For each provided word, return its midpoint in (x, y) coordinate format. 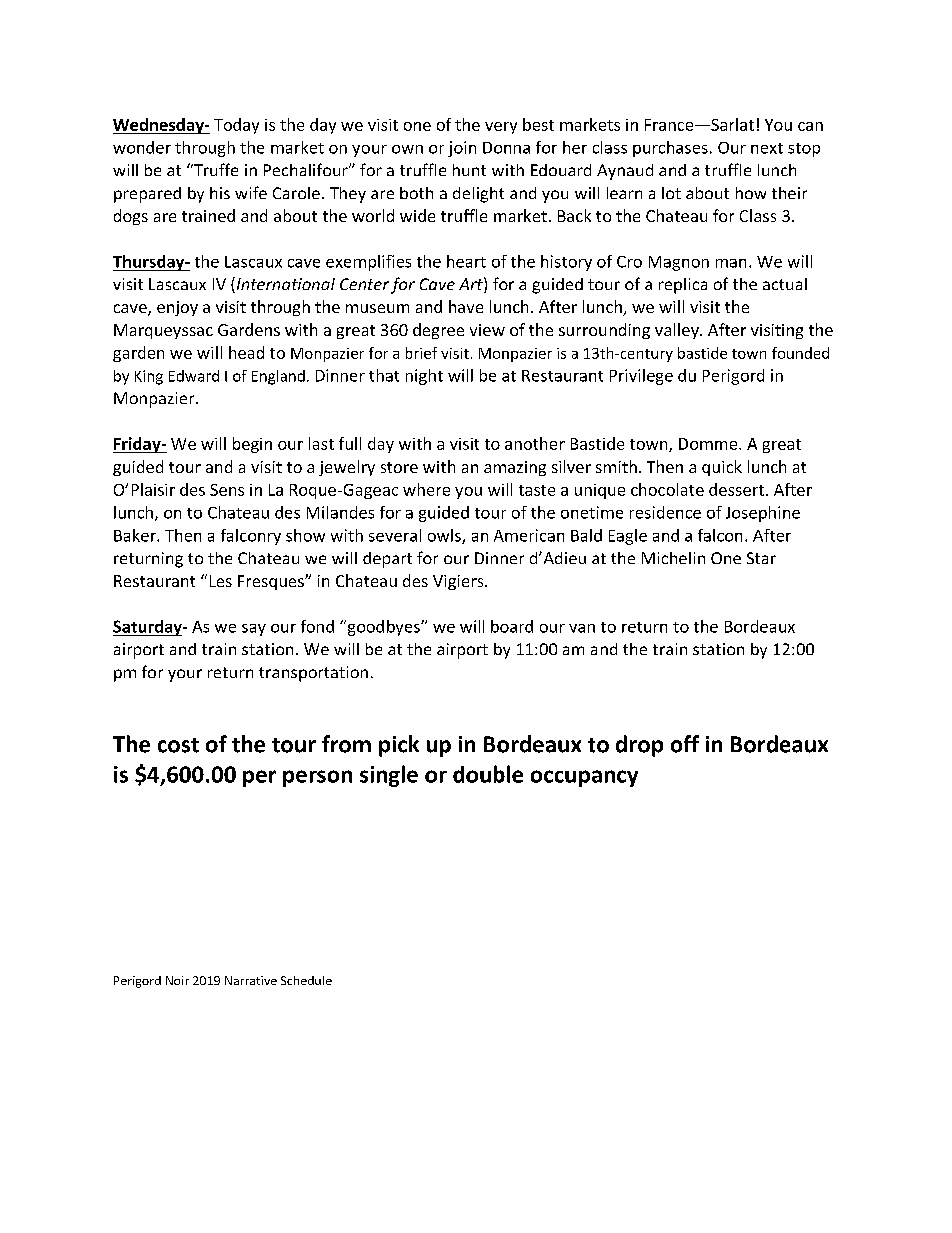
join (462, 149)
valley (678, 331)
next (767, 148)
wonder (142, 147)
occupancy (584, 778)
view (487, 330)
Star (761, 558)
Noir (177, 980)
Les (221, 581)
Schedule (306, 980)
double (488, 774)
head (246, 352)
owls (445, 536)
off (685, 744)
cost (178, 745)
